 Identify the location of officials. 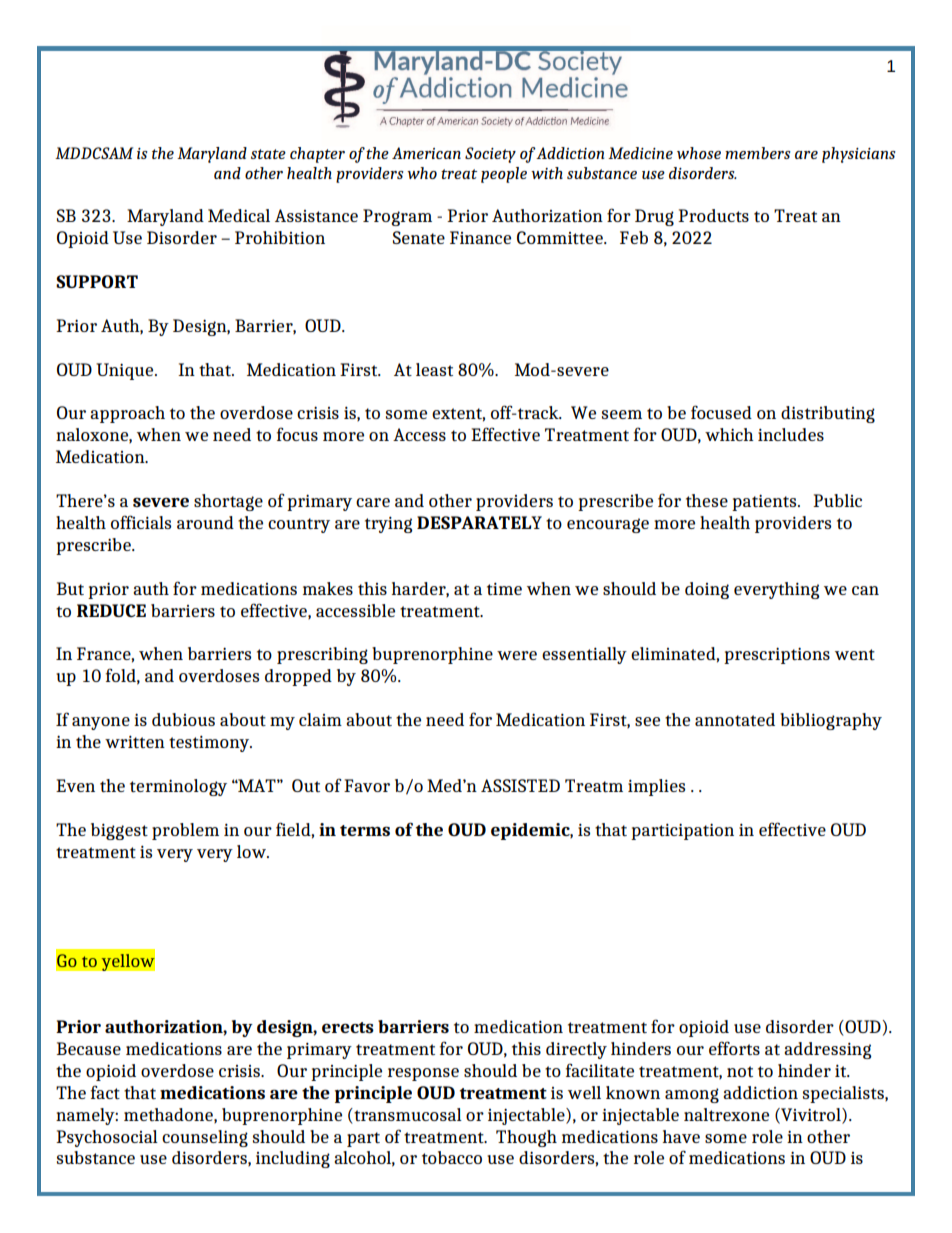
(141, 522).
